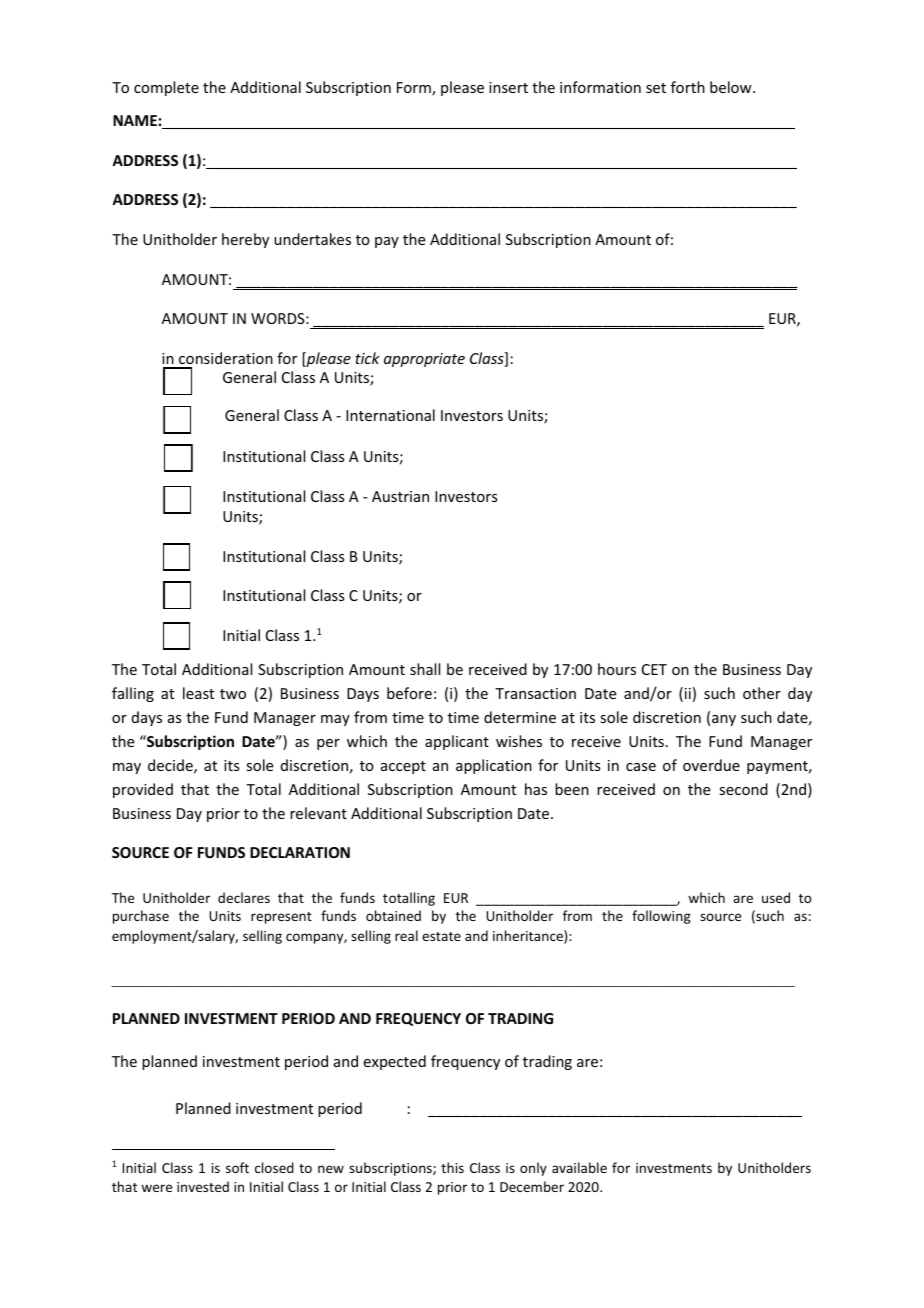 This document has height=1308, width=924. Describe the element at coordinates (508, 87) in the document. I see `insert` at that location.
